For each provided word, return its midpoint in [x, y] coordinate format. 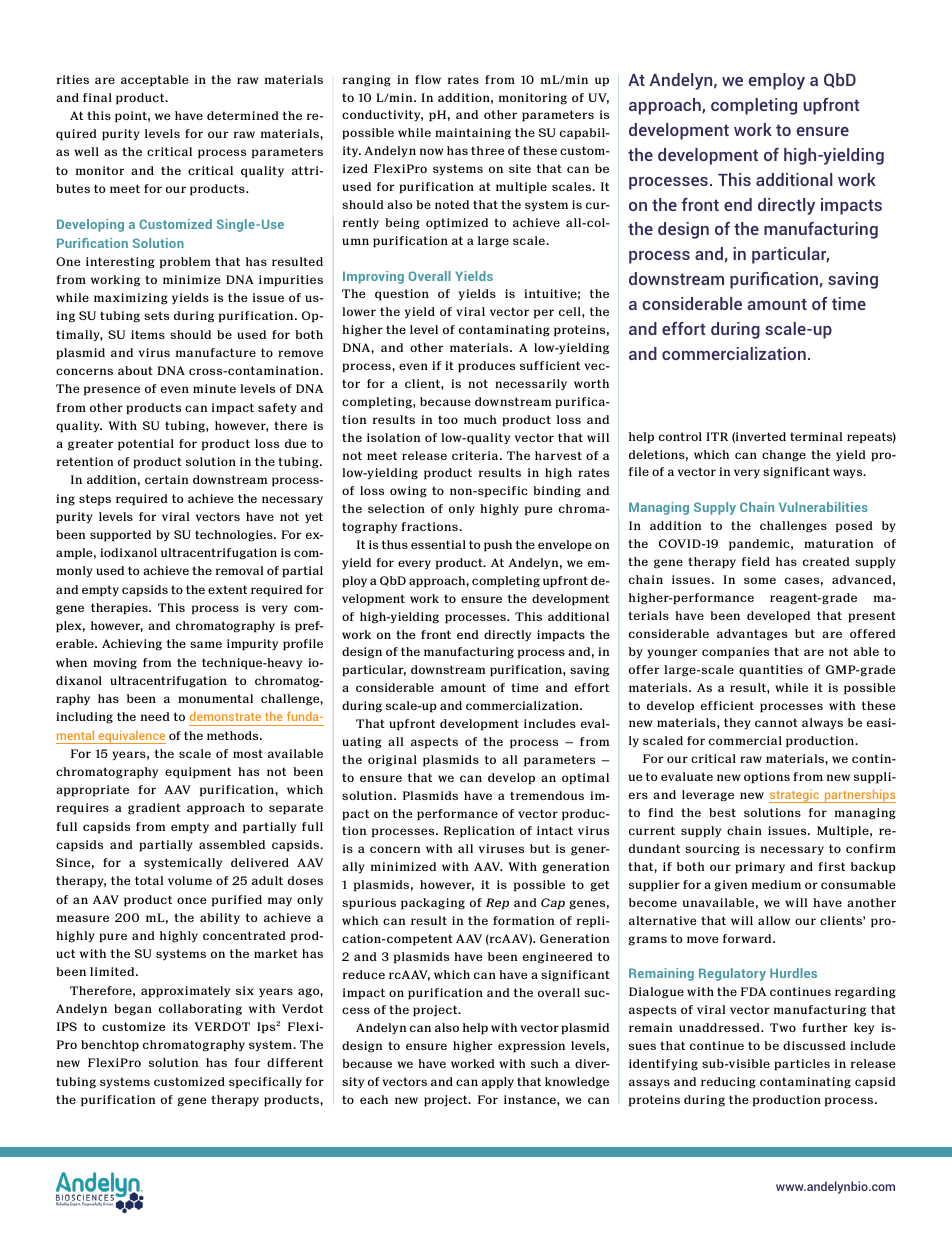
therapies [120, 609]
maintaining [473, 134]
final [97, 97]
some [760, 580]
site [520, 168]
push [498, 546]
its [180, 1026]
